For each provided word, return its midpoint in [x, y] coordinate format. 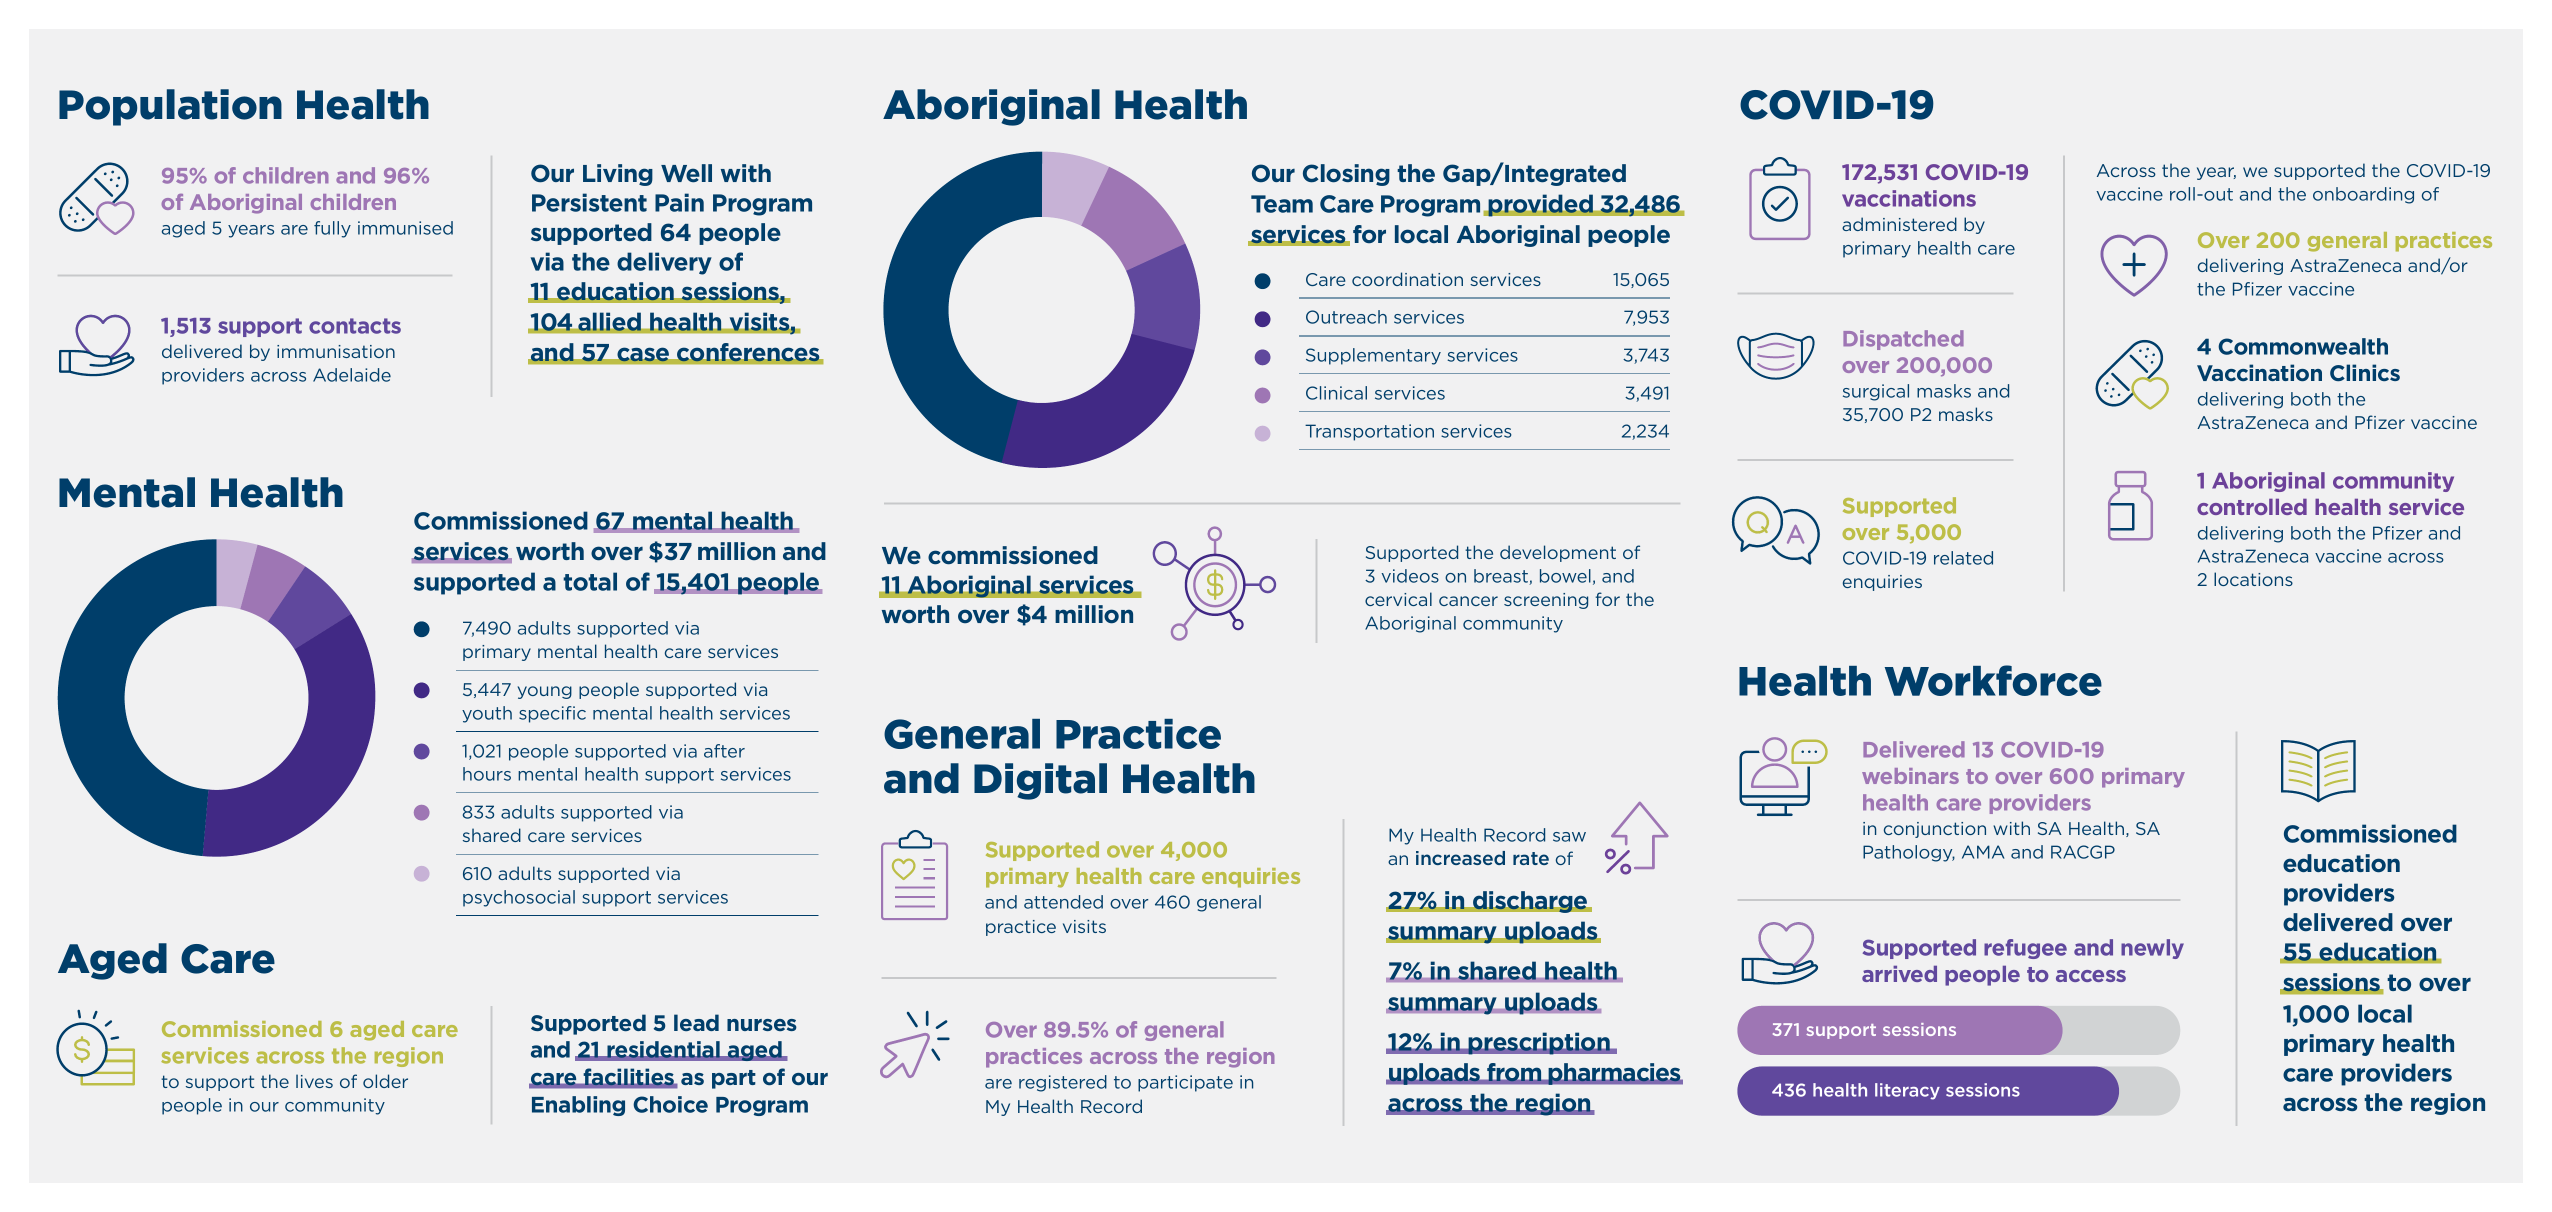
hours [487, 774]
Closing [1346, 175]
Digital [1040, 781]
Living [618, 175]
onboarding [2363, 195]
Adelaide [352, 375]
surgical [1876, 392]
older [385, 1081]
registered [1063, 1083]
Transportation [1369, 432]
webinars [1910, 776]
